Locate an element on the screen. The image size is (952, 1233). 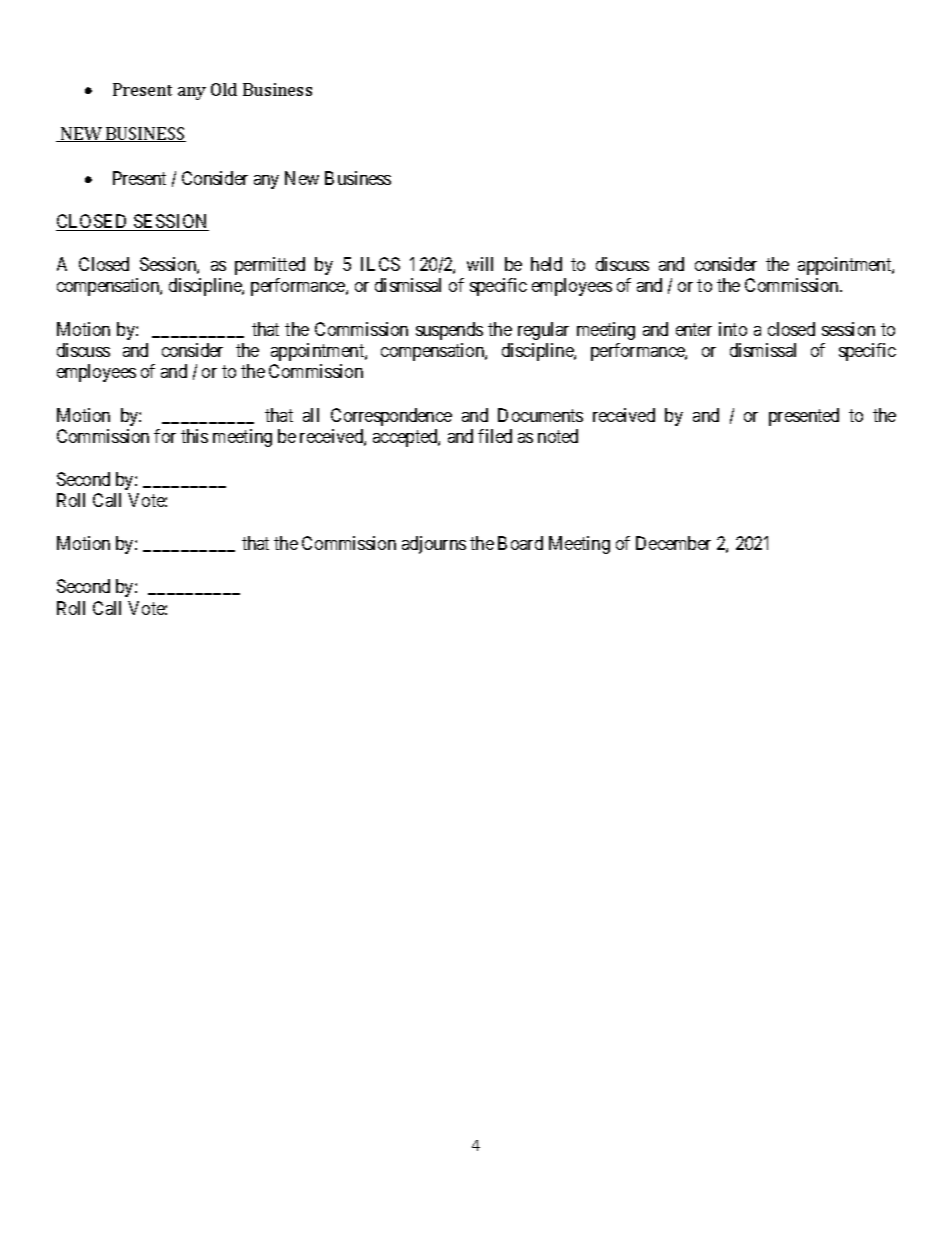
held is located at coordinates (546, 264).
